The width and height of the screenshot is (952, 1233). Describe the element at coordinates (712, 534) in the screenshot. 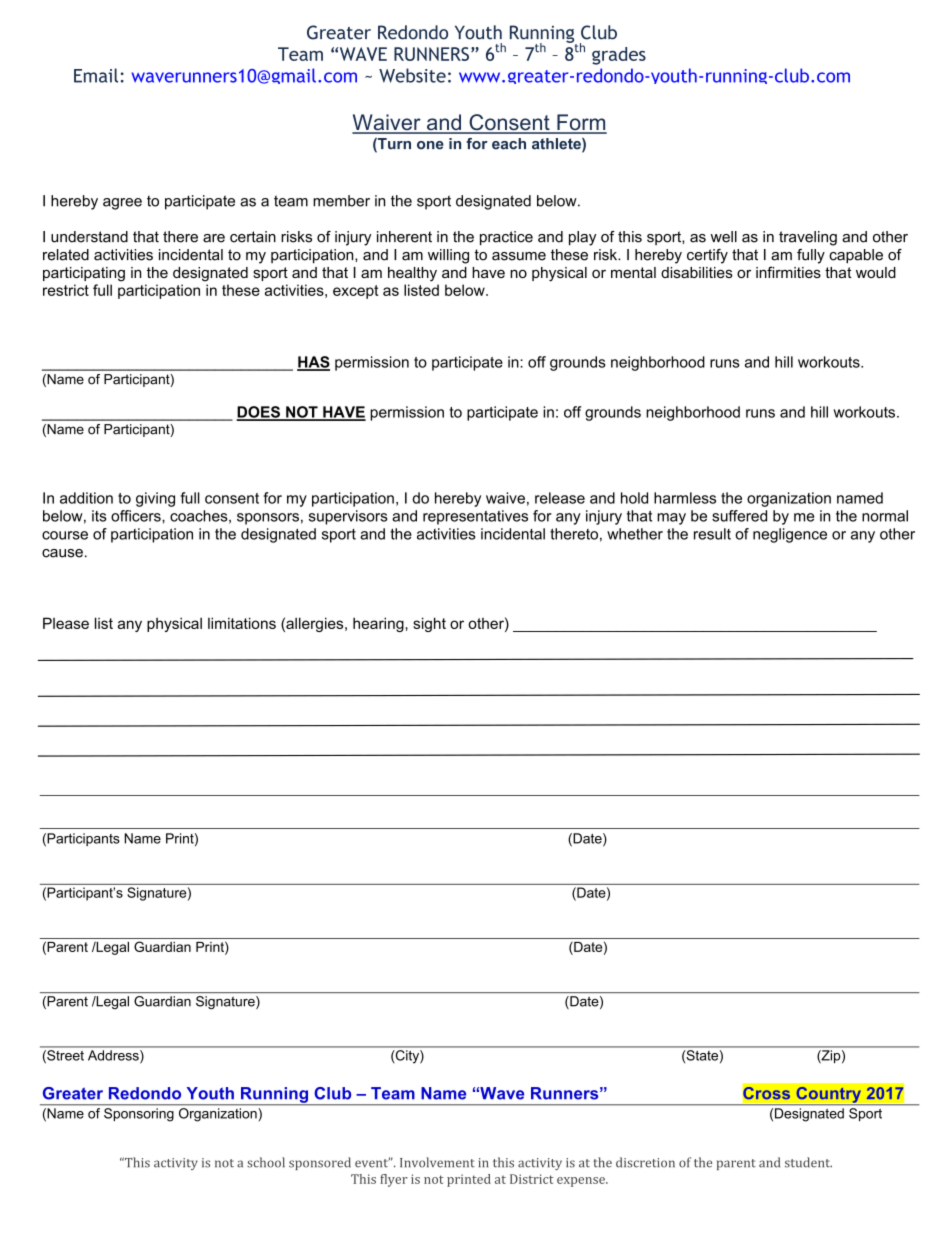

I see `result` at that location.
